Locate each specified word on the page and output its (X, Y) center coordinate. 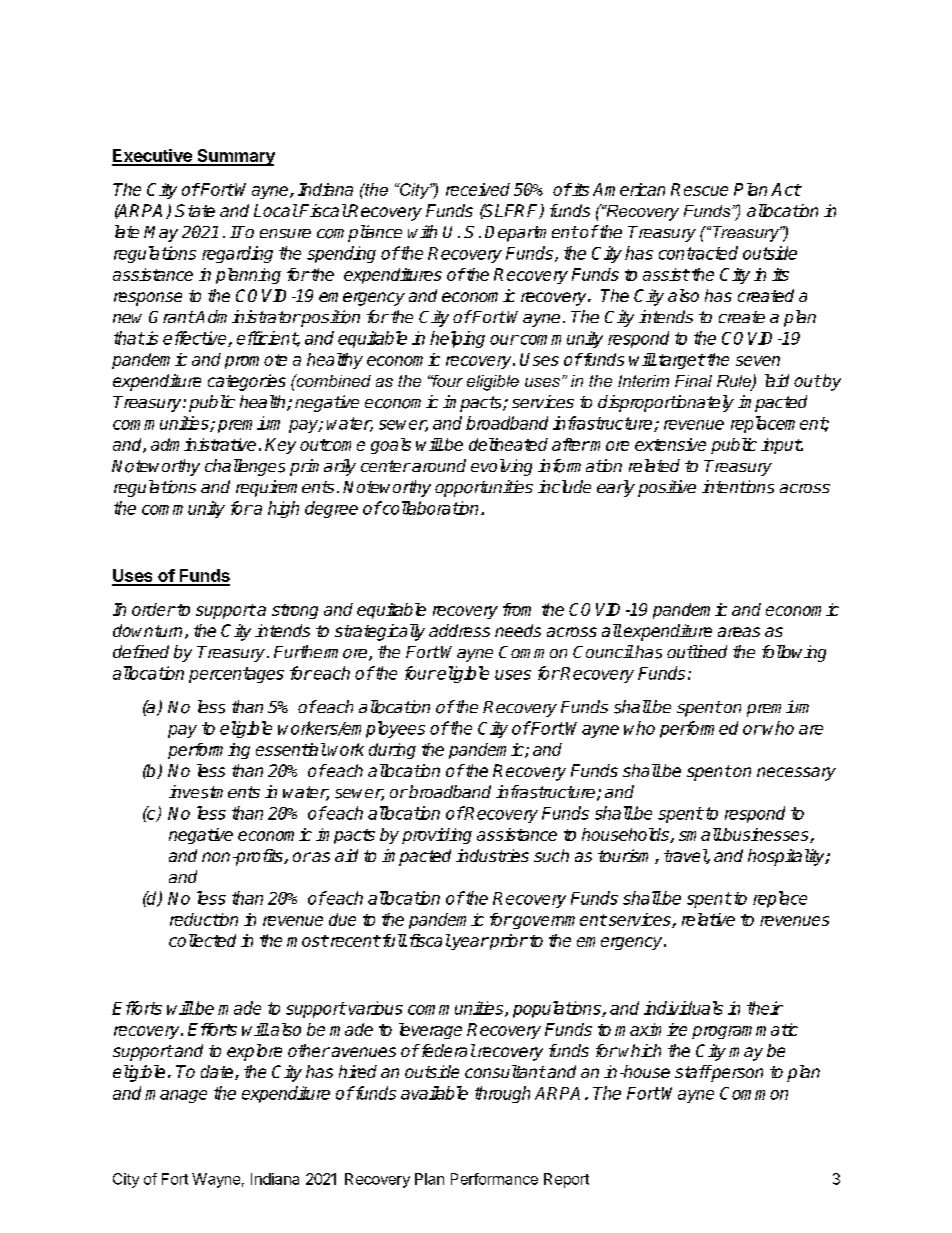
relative (708, 919)
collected (202, 940)
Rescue (699, 189)
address (459, 630)
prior (508, 942)
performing (209, 751)
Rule (735, 382)
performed (699, 729)
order (154, 609)
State (195, 210)
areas (739, 632)
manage (176, 1096)
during (392, 751)
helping (457, 339)
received (478, 189)
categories (247, 382)
